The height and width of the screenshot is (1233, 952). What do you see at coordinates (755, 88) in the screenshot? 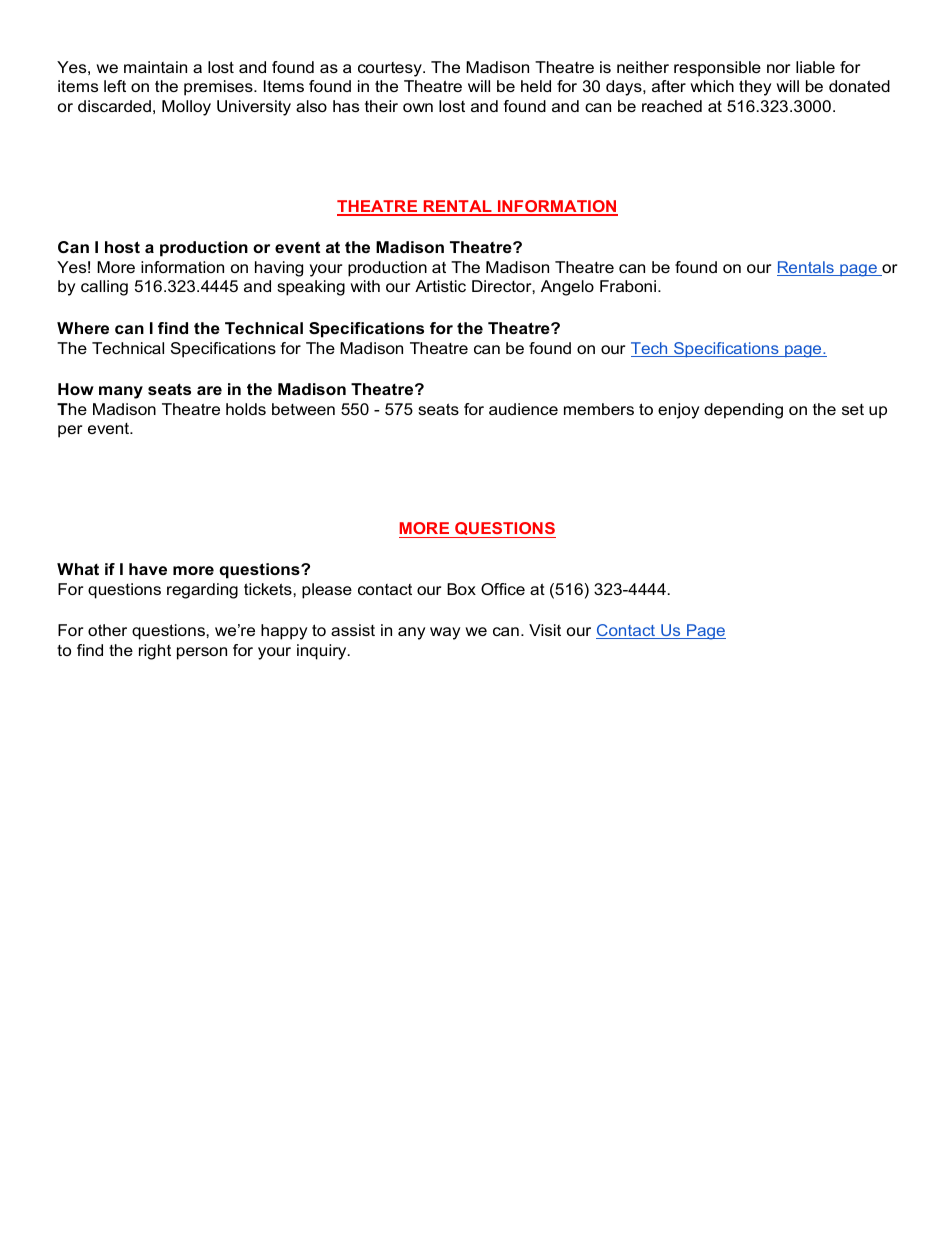
I see `they` at bounding box center [755, 88].
